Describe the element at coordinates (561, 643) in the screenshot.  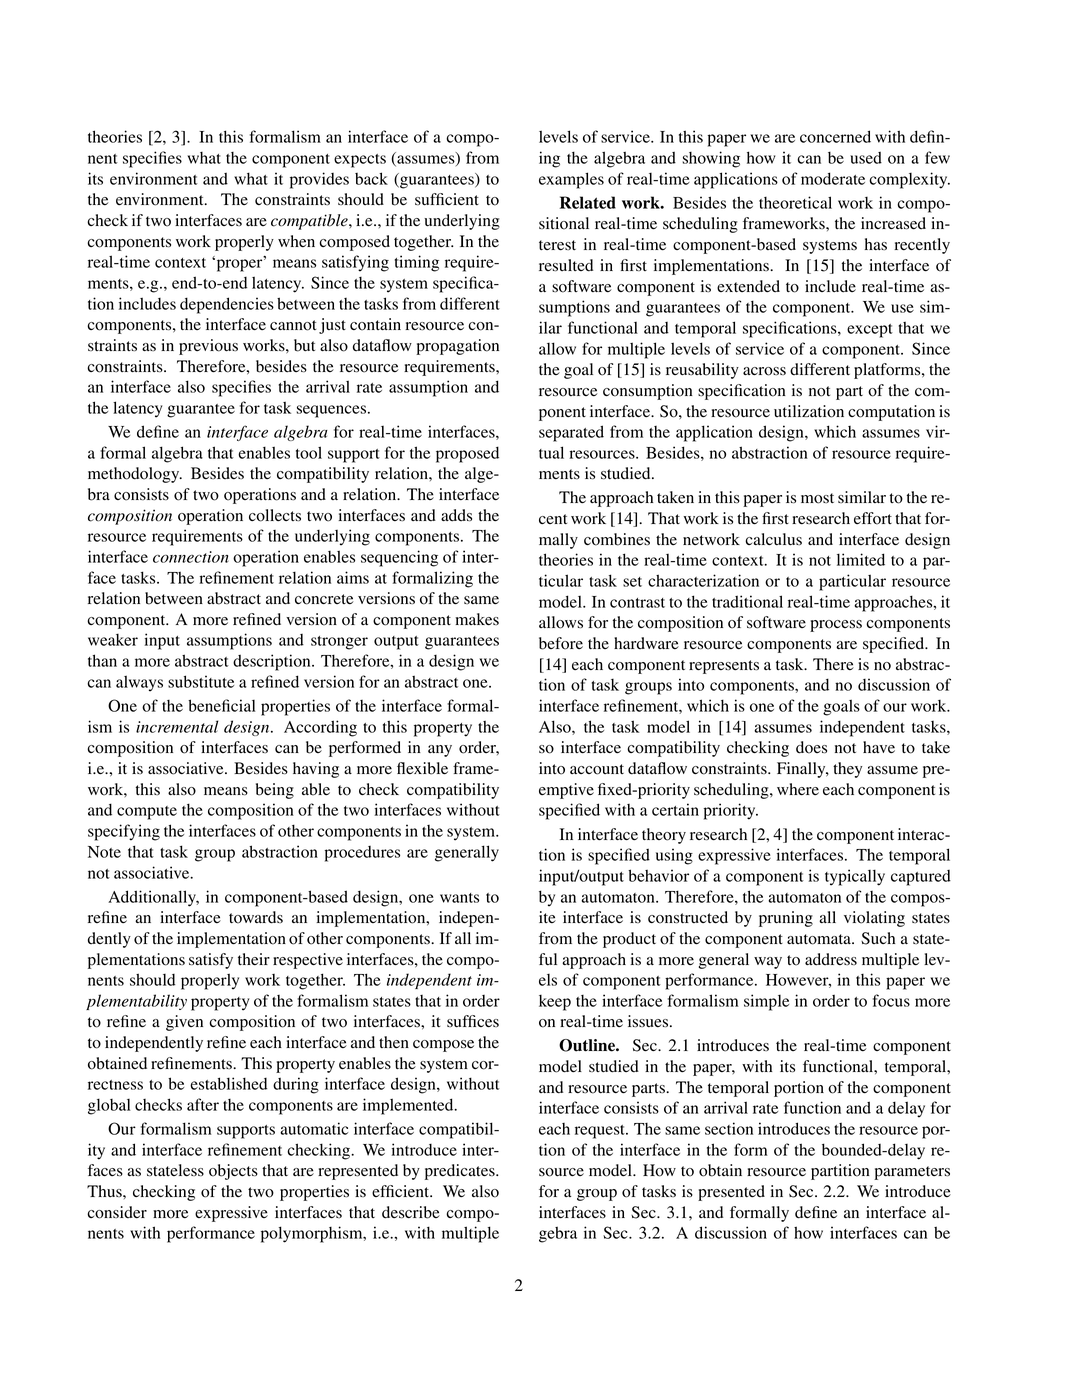
I see `before` at that location.
